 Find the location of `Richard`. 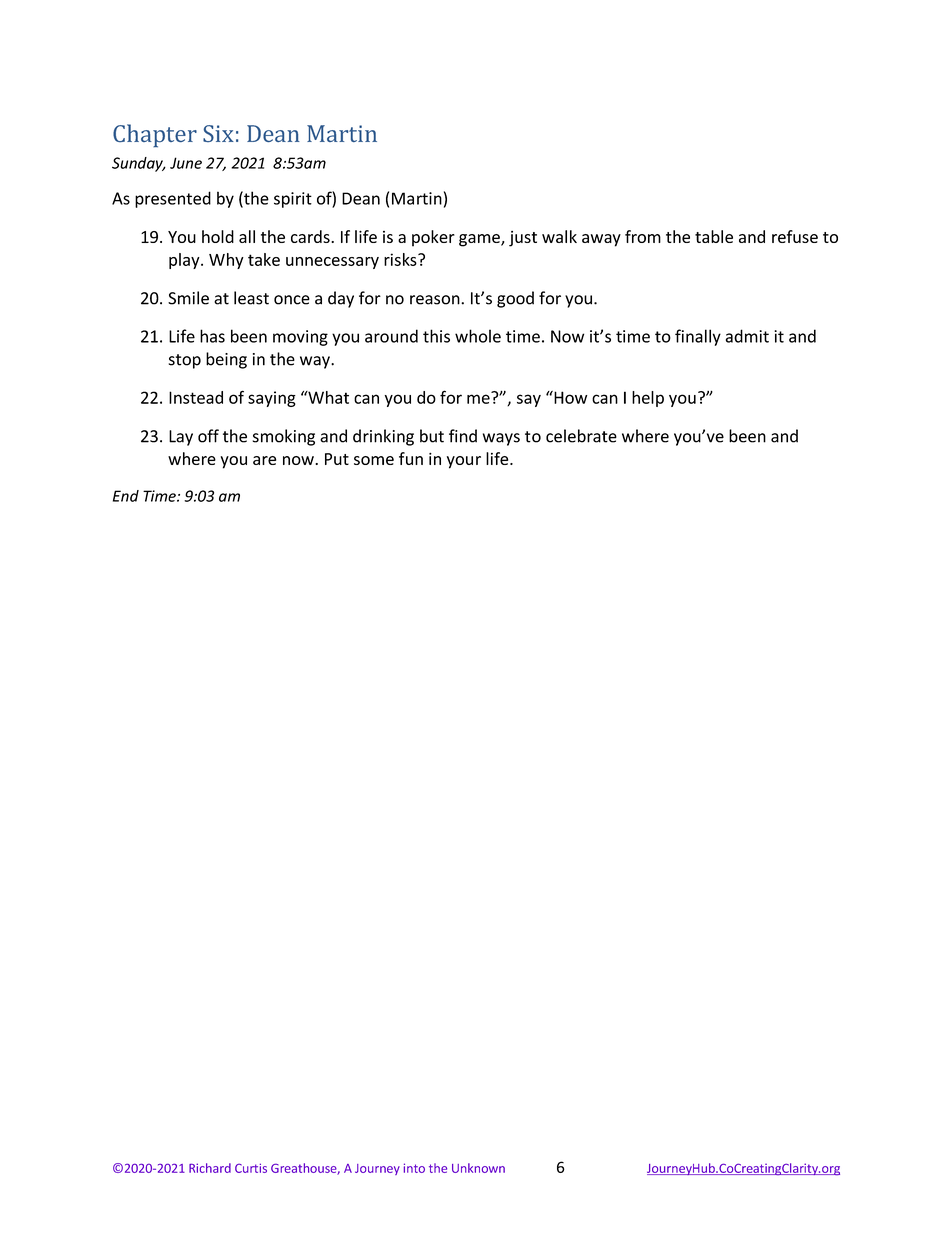

Richard is located at coordinates (210, 1168).
